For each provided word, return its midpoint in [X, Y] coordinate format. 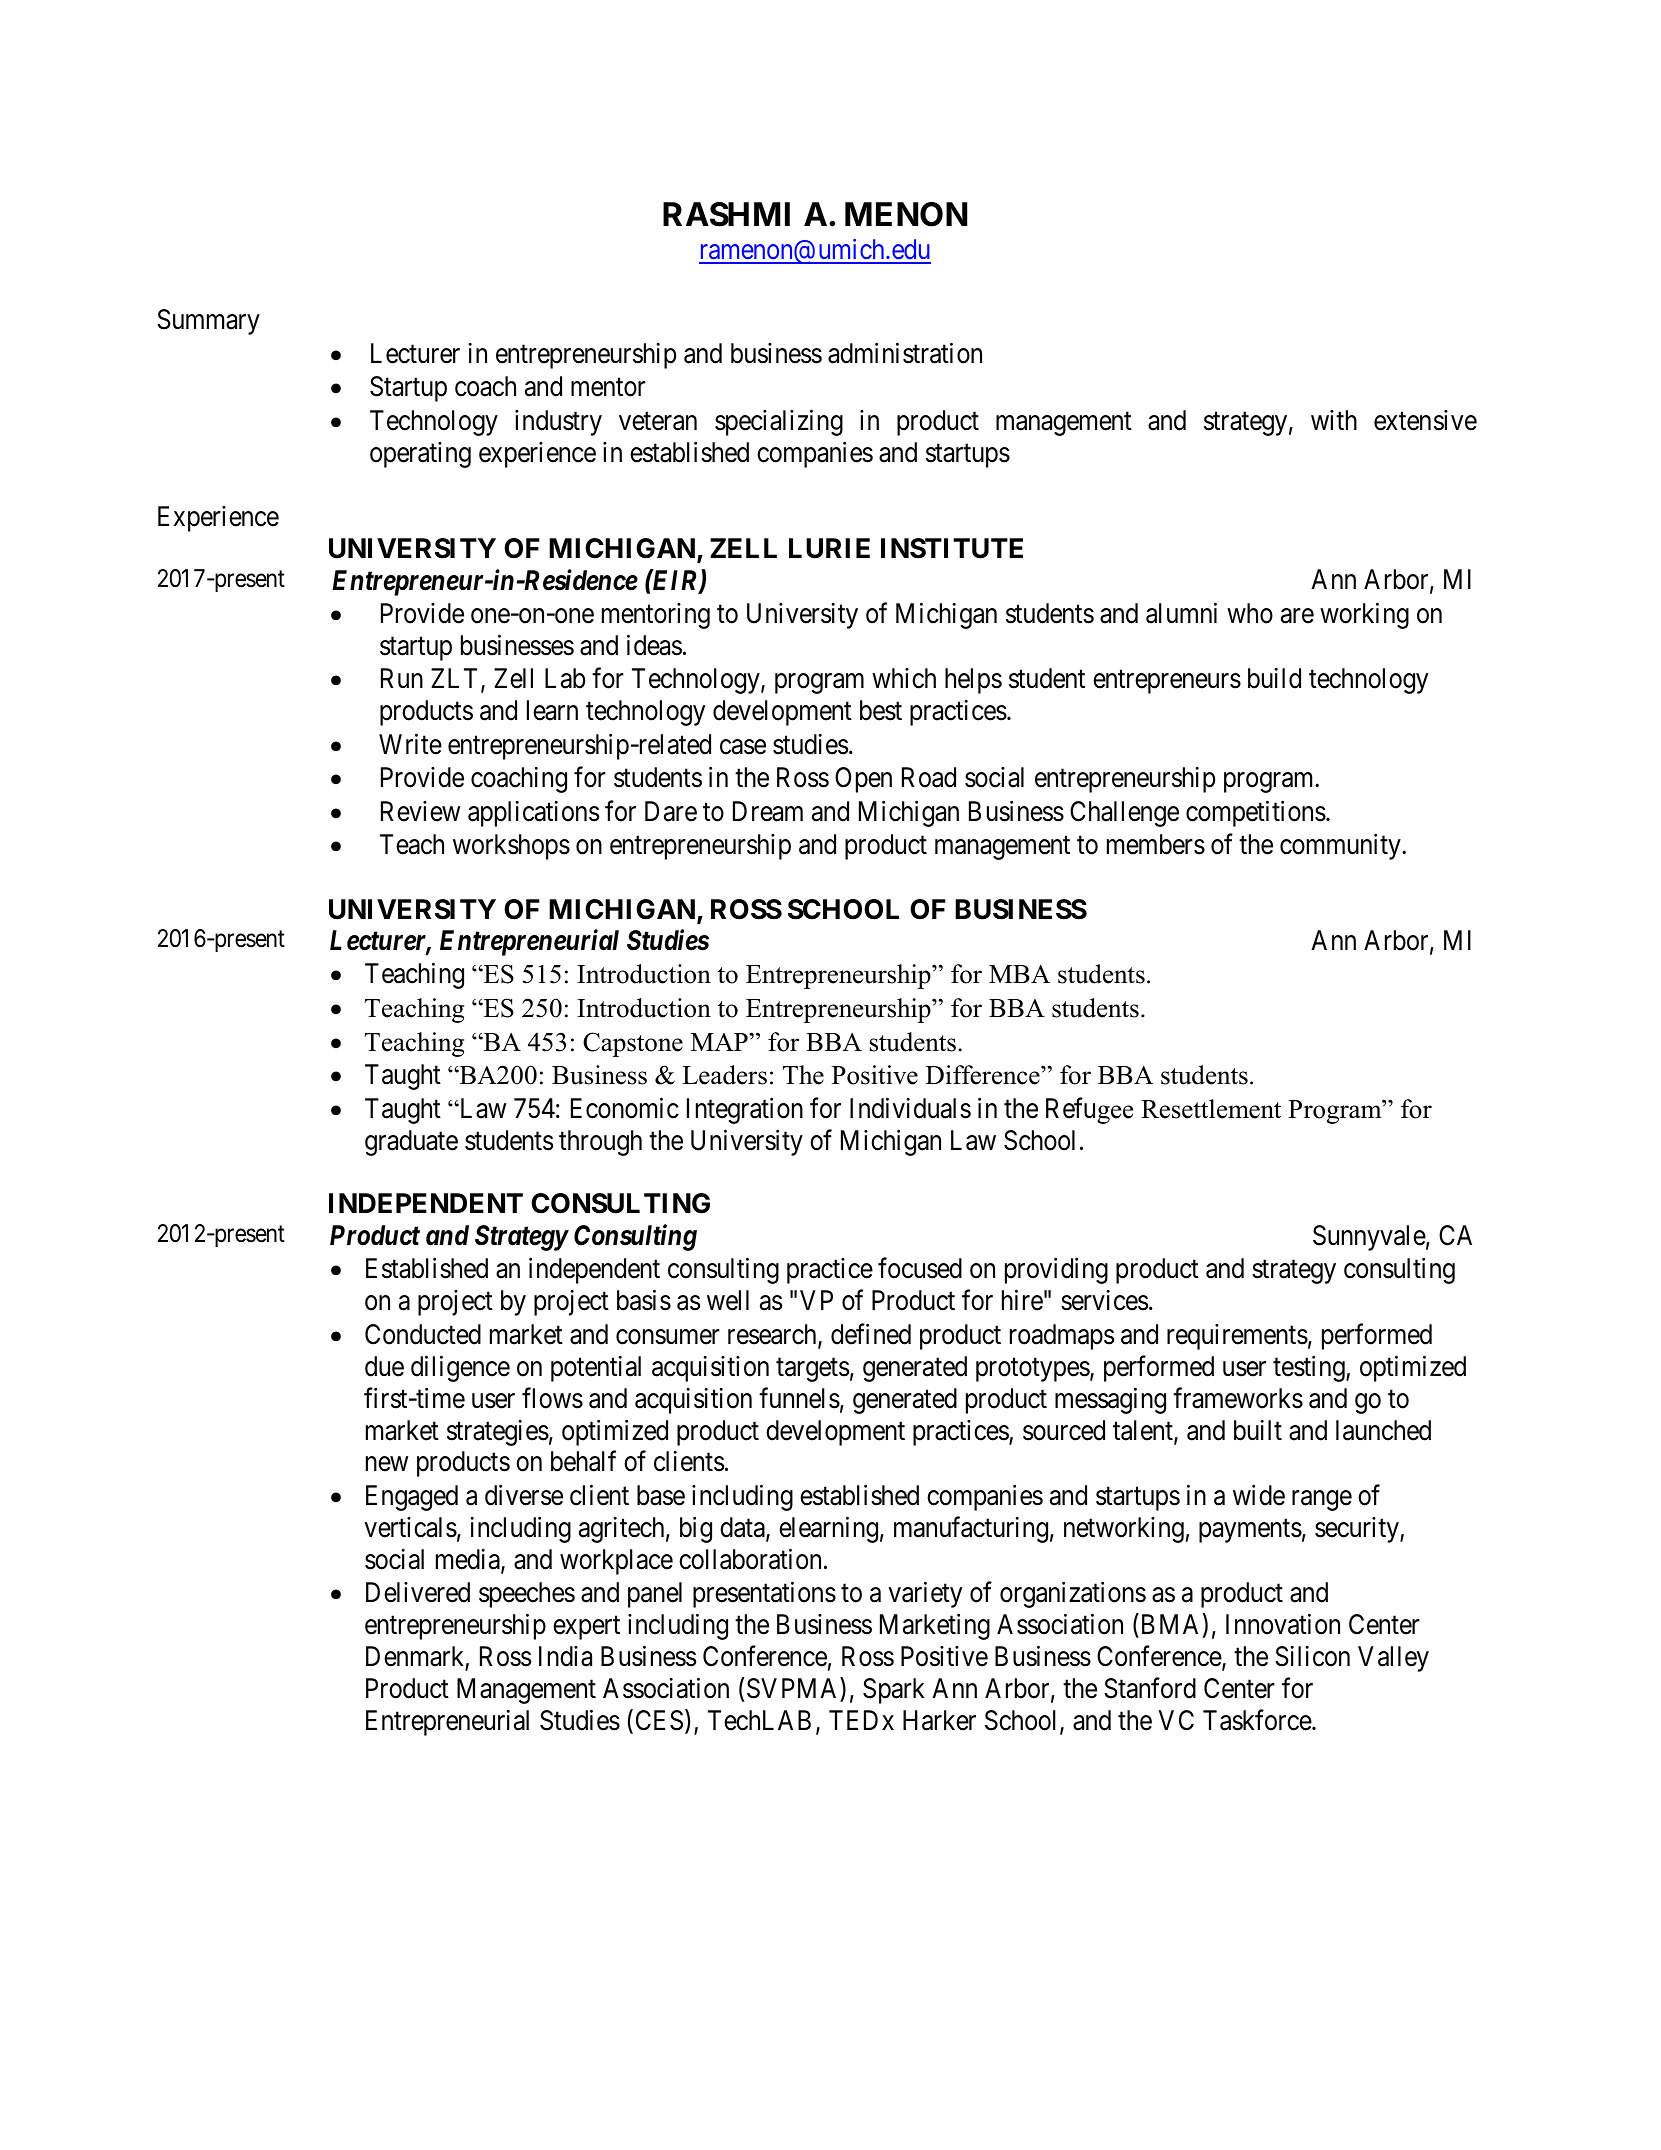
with [1334, 420]
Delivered [418, 1592]
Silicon [1312, 1656]
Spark [894, 1691]
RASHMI [726, 214]
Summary [208, 322]
